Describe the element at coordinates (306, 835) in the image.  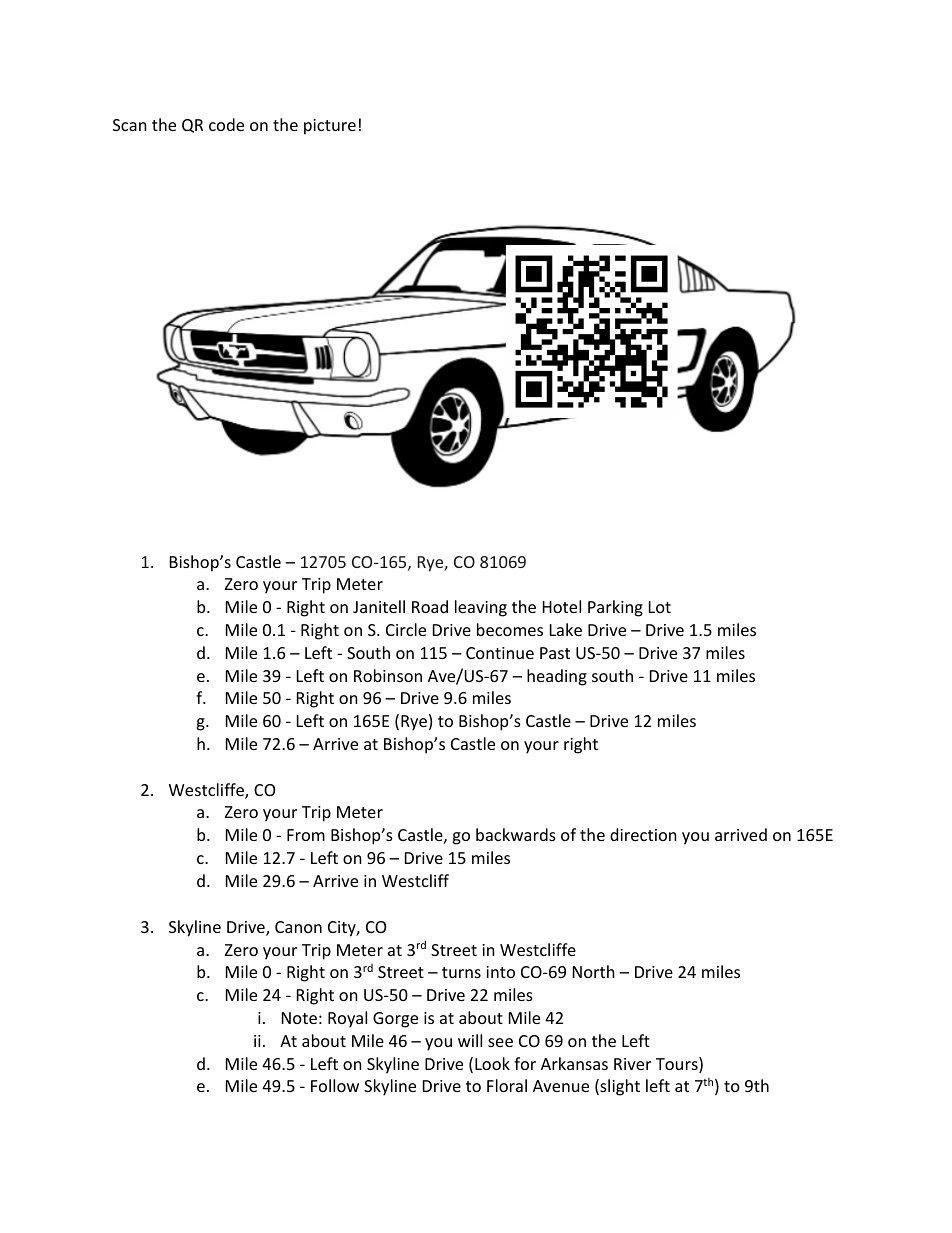
I see `From` at that location.
